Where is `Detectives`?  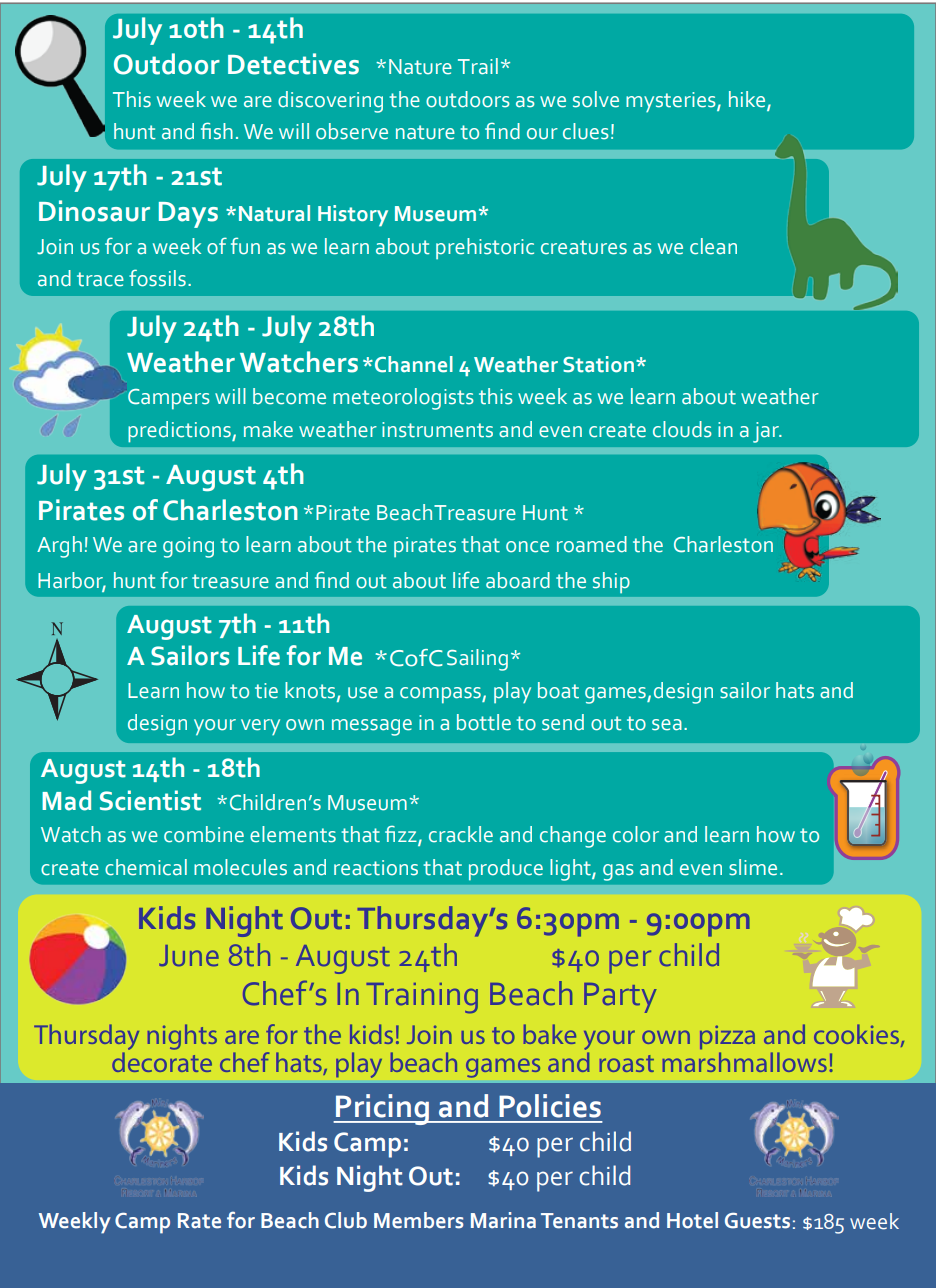 Detectives is located at coordinates (293, 64).
